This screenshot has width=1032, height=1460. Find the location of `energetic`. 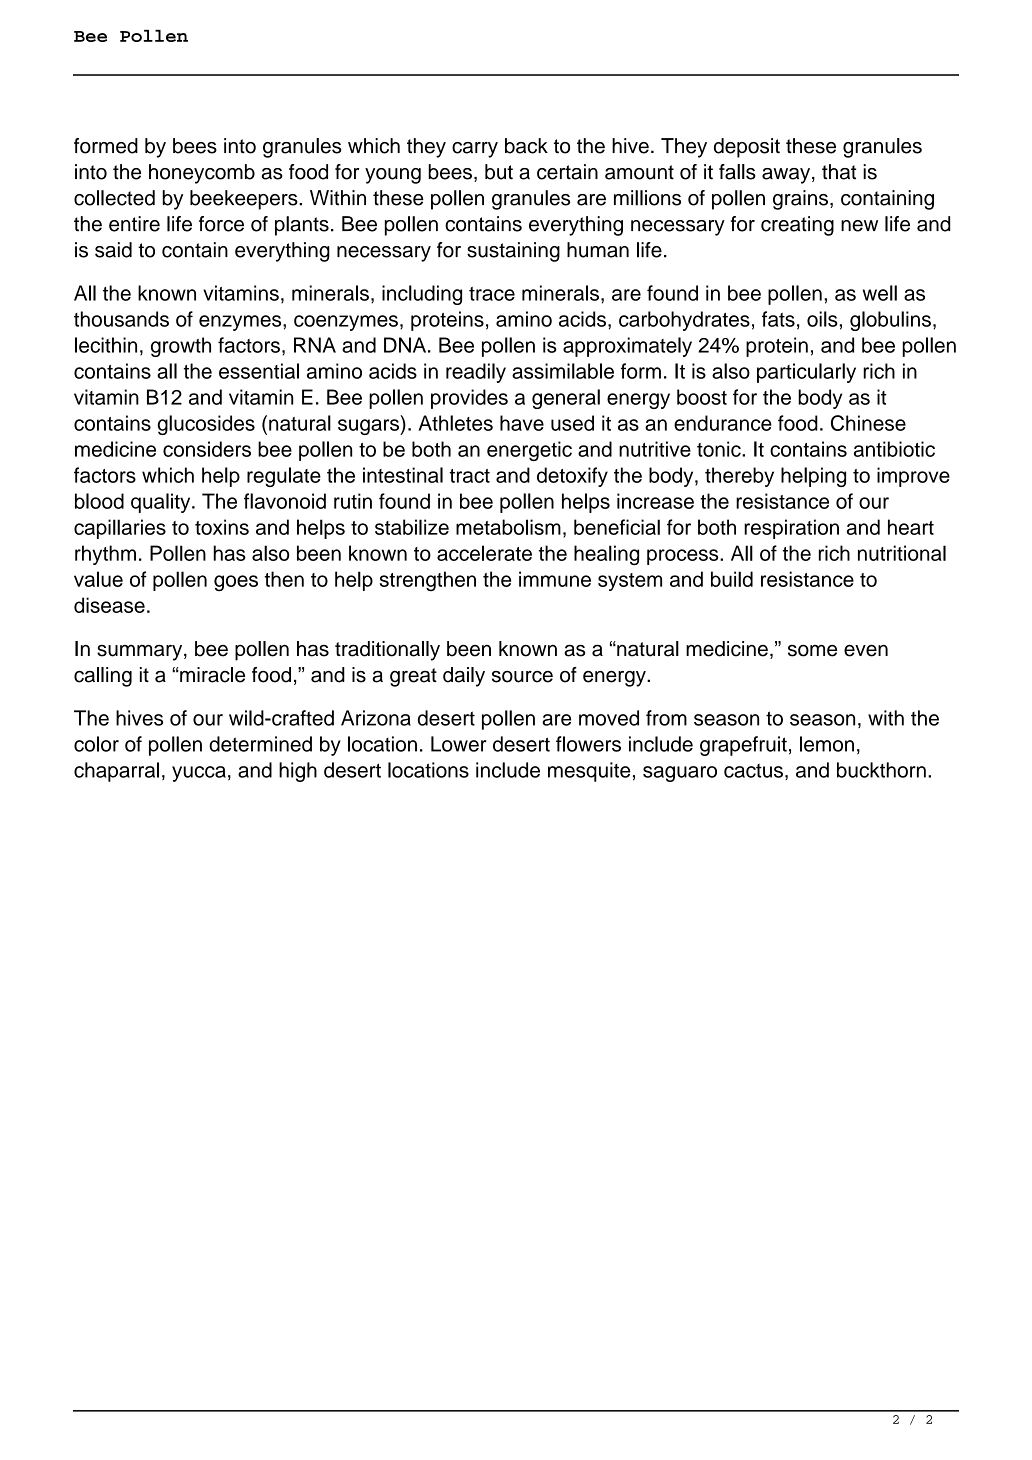

energetic is located at coordinates (529, 451).
